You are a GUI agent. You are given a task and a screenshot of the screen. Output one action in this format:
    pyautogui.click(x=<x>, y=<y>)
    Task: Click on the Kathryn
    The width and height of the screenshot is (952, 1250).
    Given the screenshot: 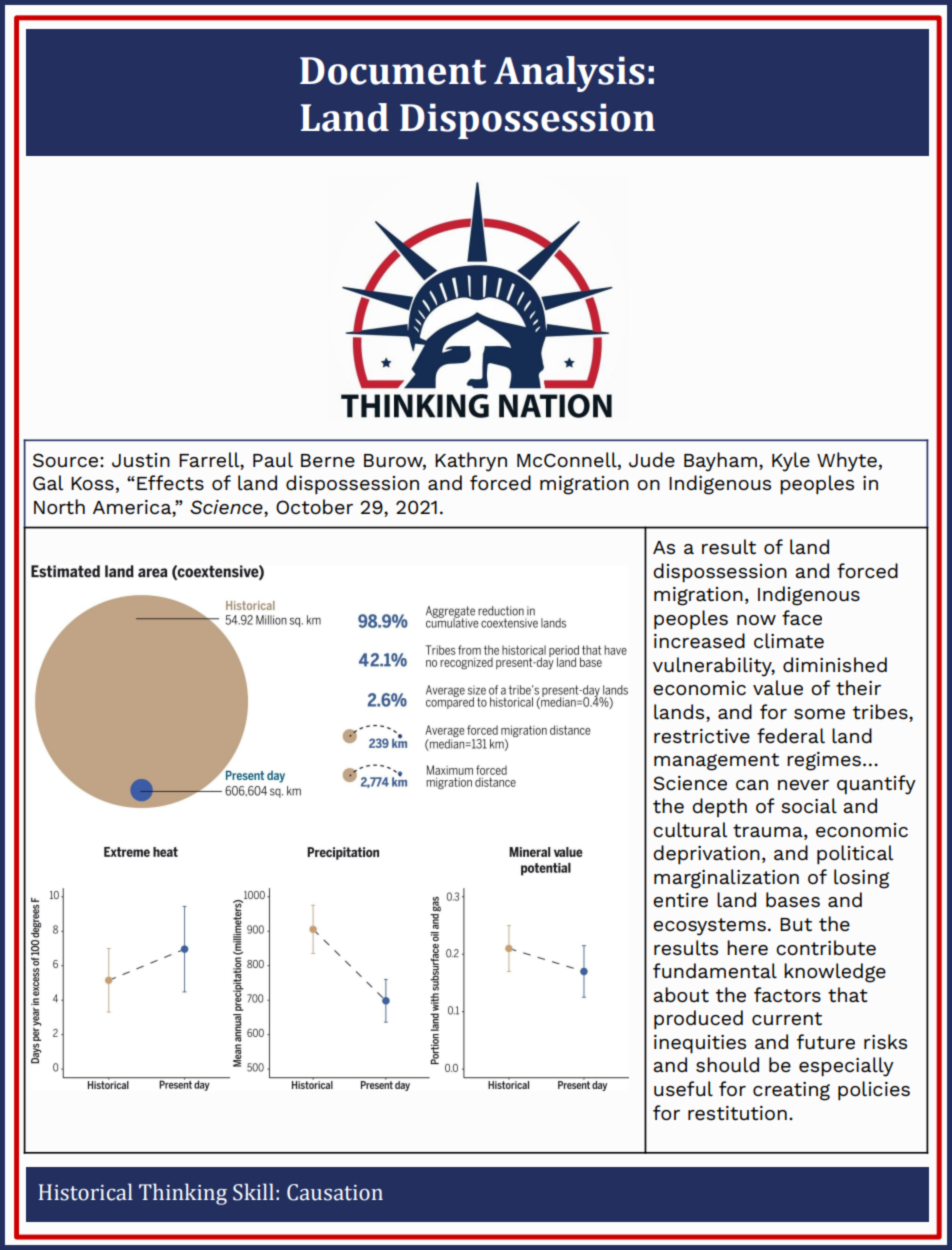 What is the action you would take?
    pyautogui.click(x=471, y=462)
